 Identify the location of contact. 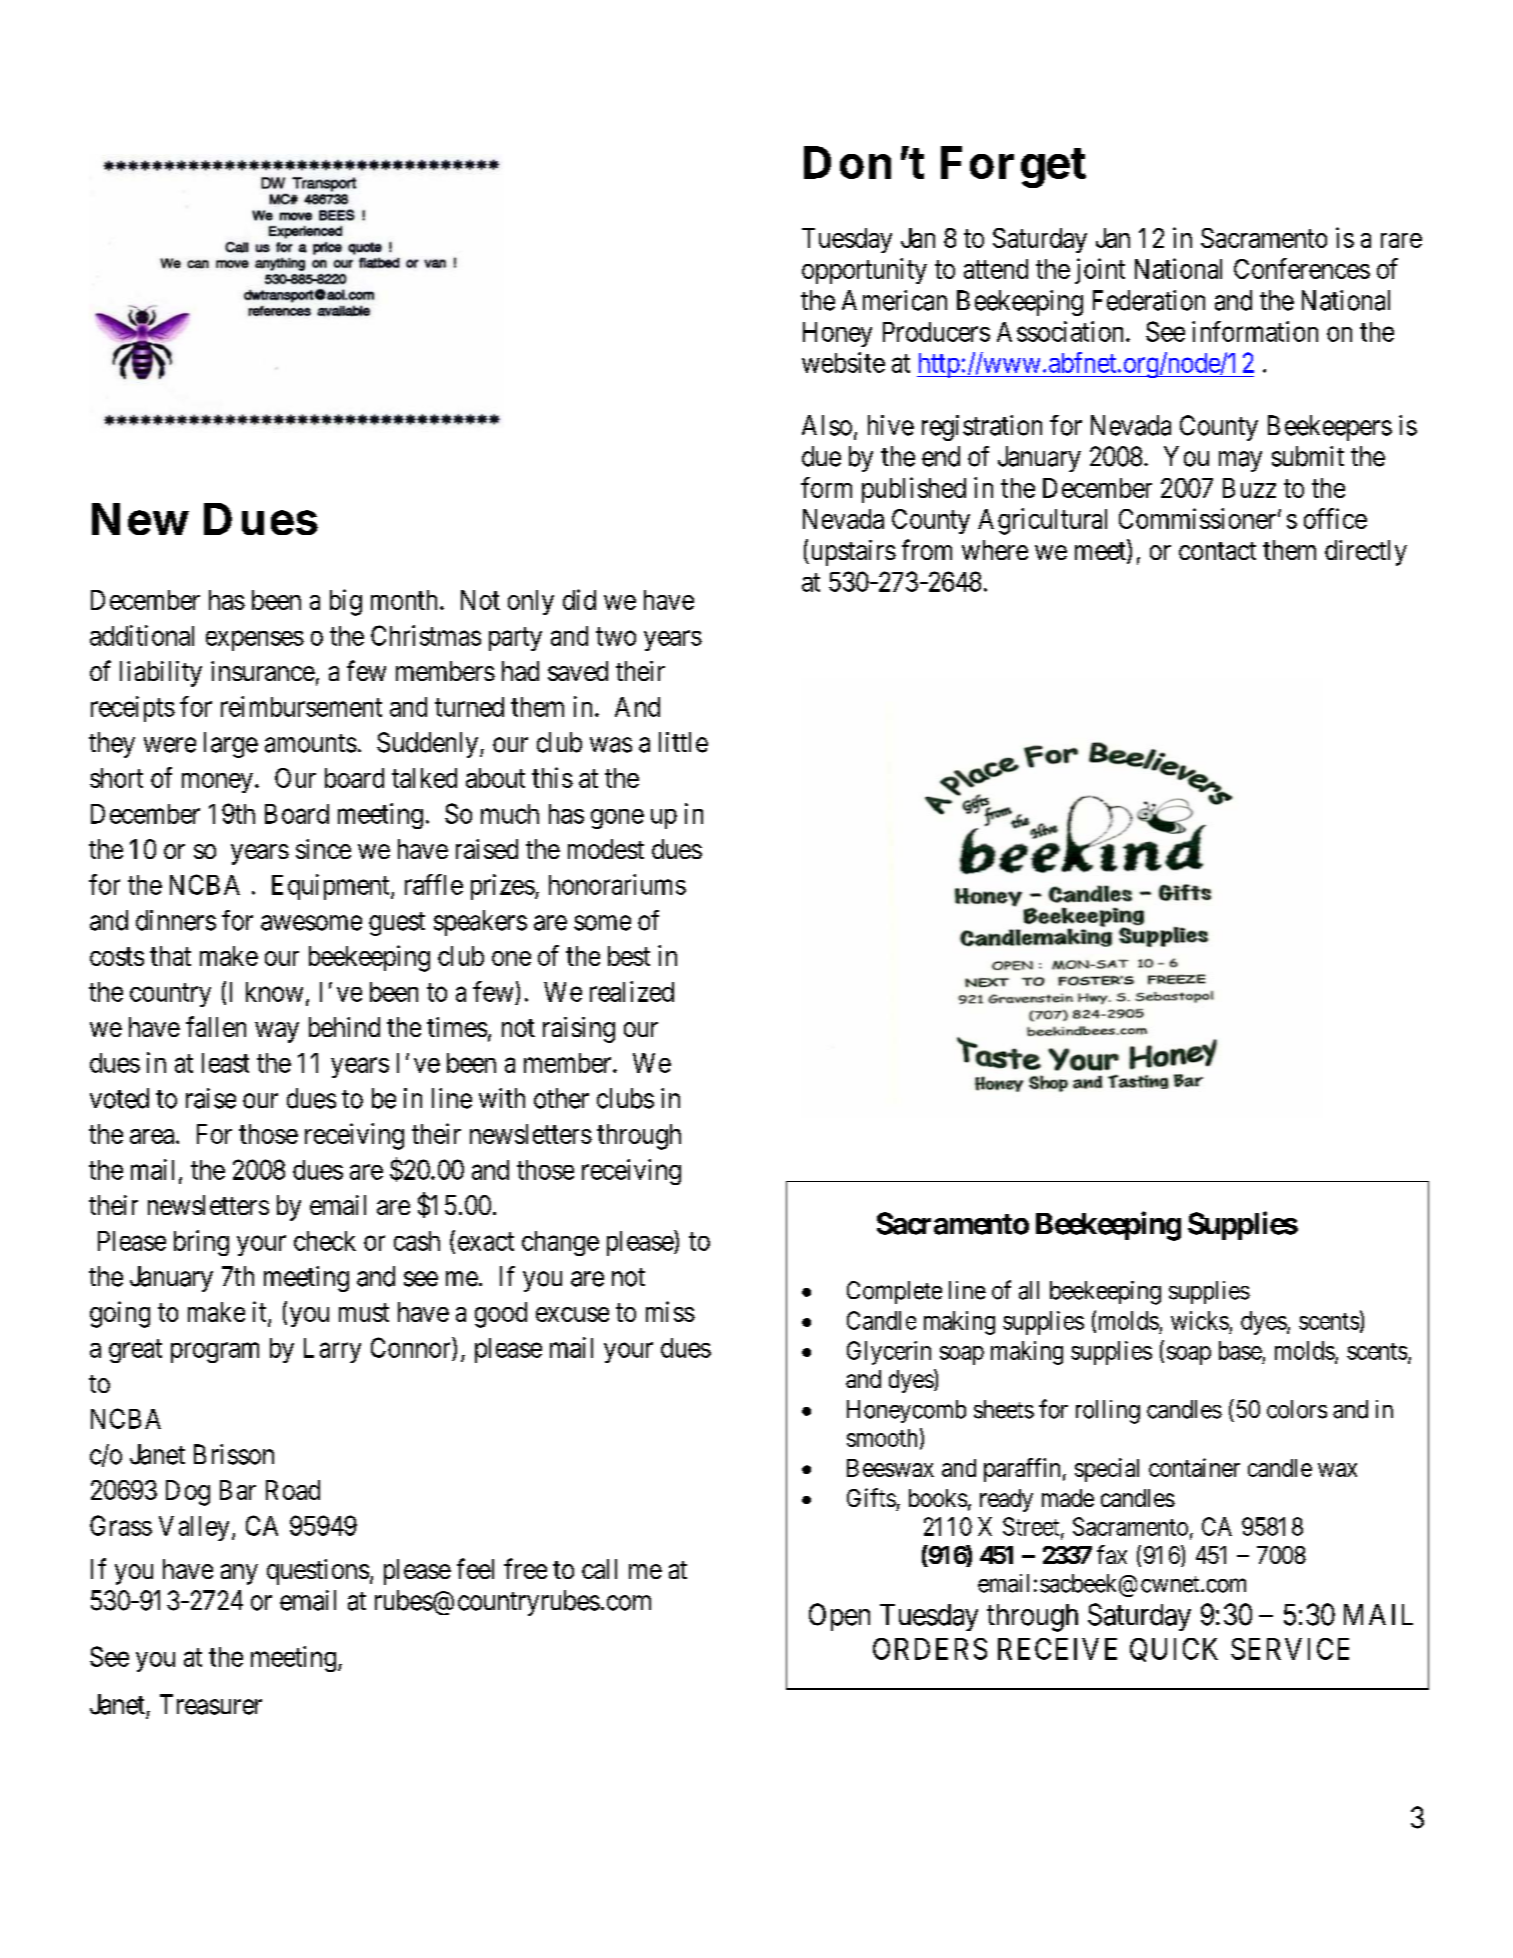
(1217, 551).
